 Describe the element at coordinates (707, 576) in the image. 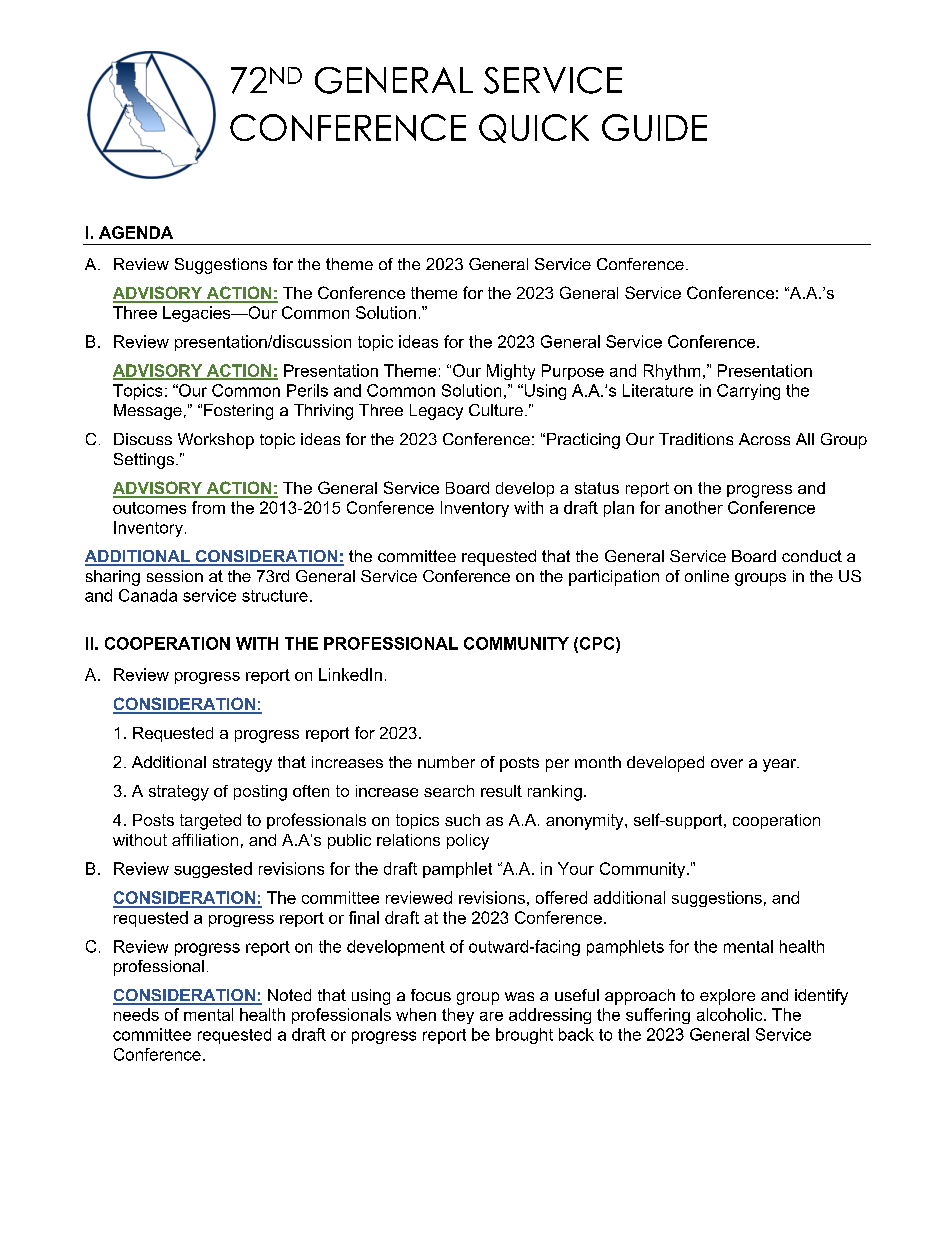

I see `online` at that location.
